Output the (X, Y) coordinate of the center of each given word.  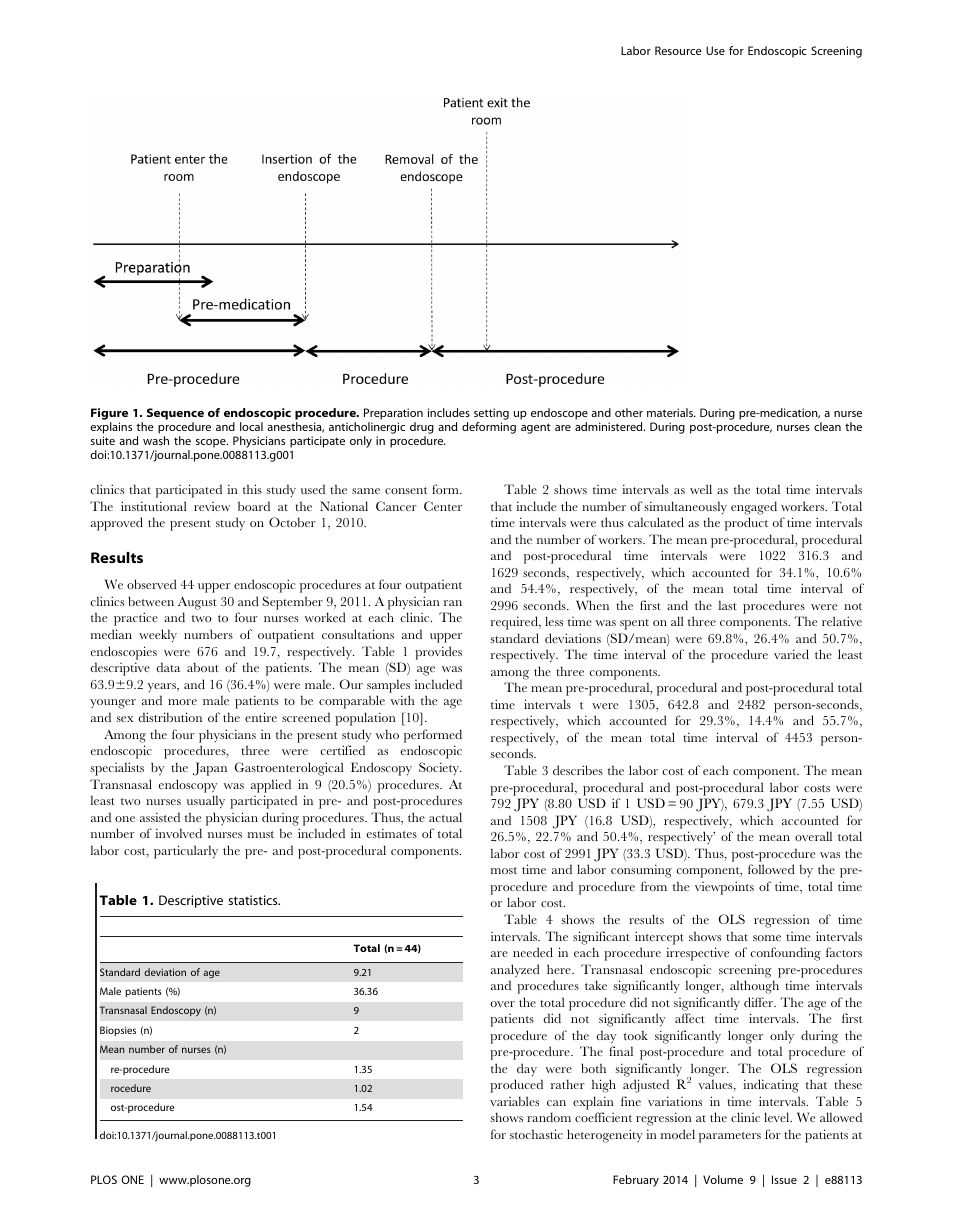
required (515, 623)
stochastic (536, 1134)
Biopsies (118, 1031)
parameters (730, 1137)
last (728, 605)
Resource (678, 50)
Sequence (175, 414)
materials (671, 412)
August (197, 603)
